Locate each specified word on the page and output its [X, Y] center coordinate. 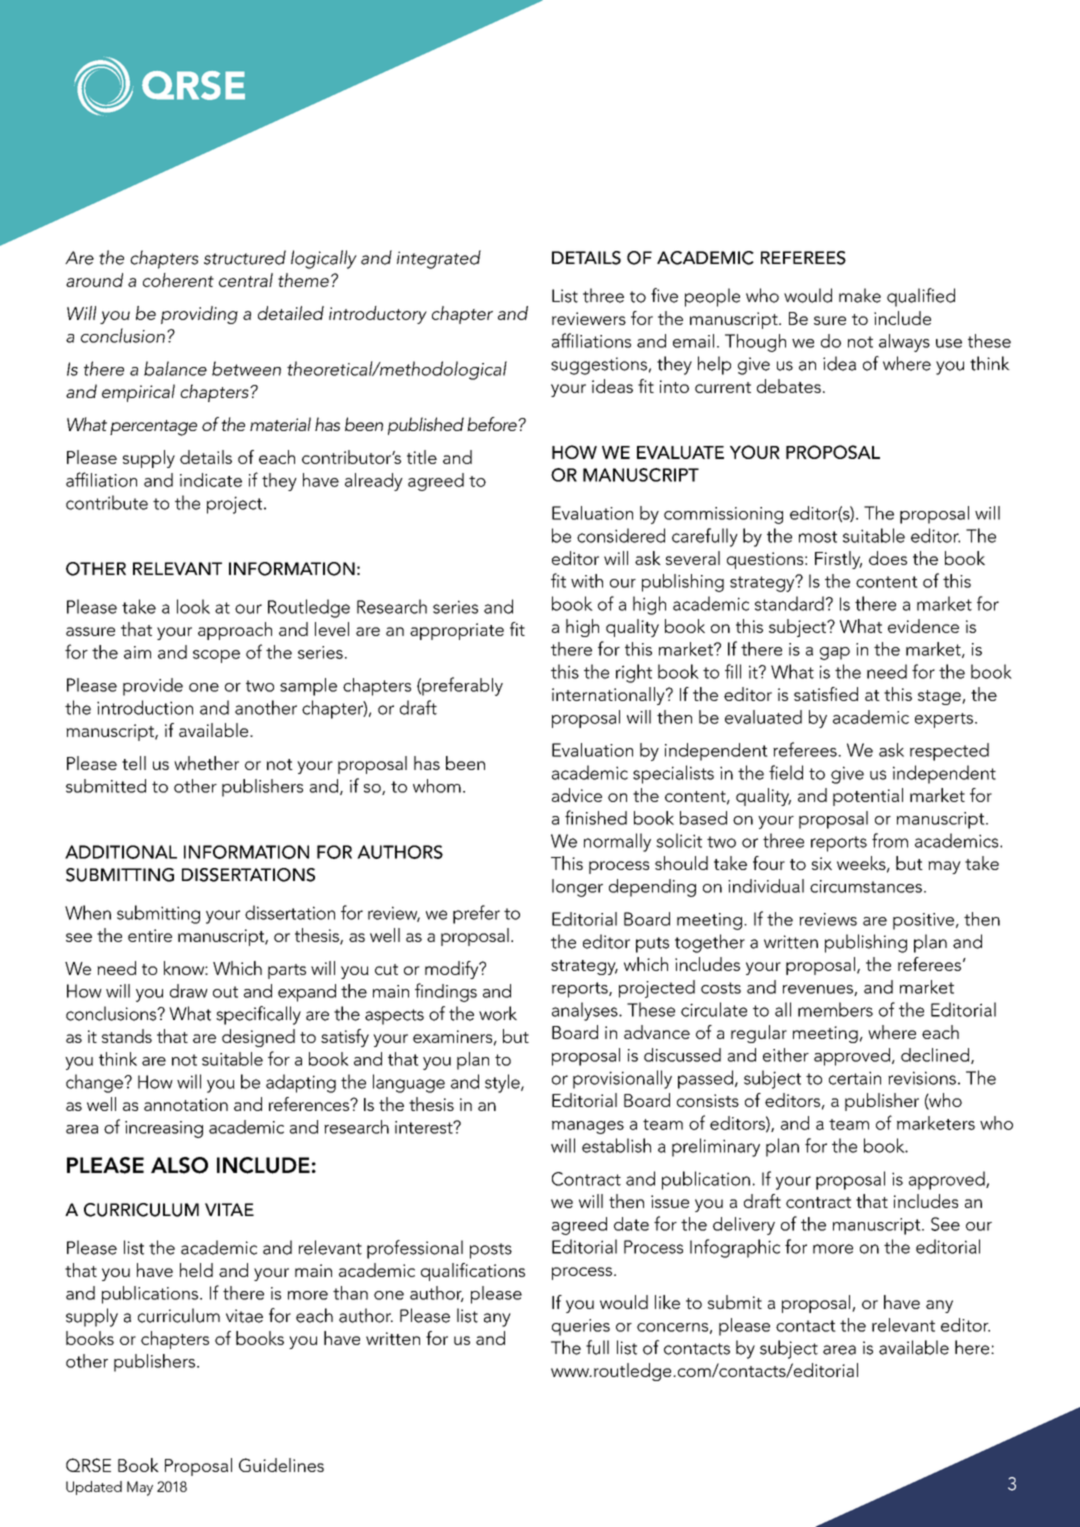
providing [199, 315]
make [860, 295]
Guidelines [281, 1465]
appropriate [457, 631]
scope [216, 656]
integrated [439, 259]
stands [127, 1036]
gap [835, 653]
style [503, 1083]
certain [855, 1078]
